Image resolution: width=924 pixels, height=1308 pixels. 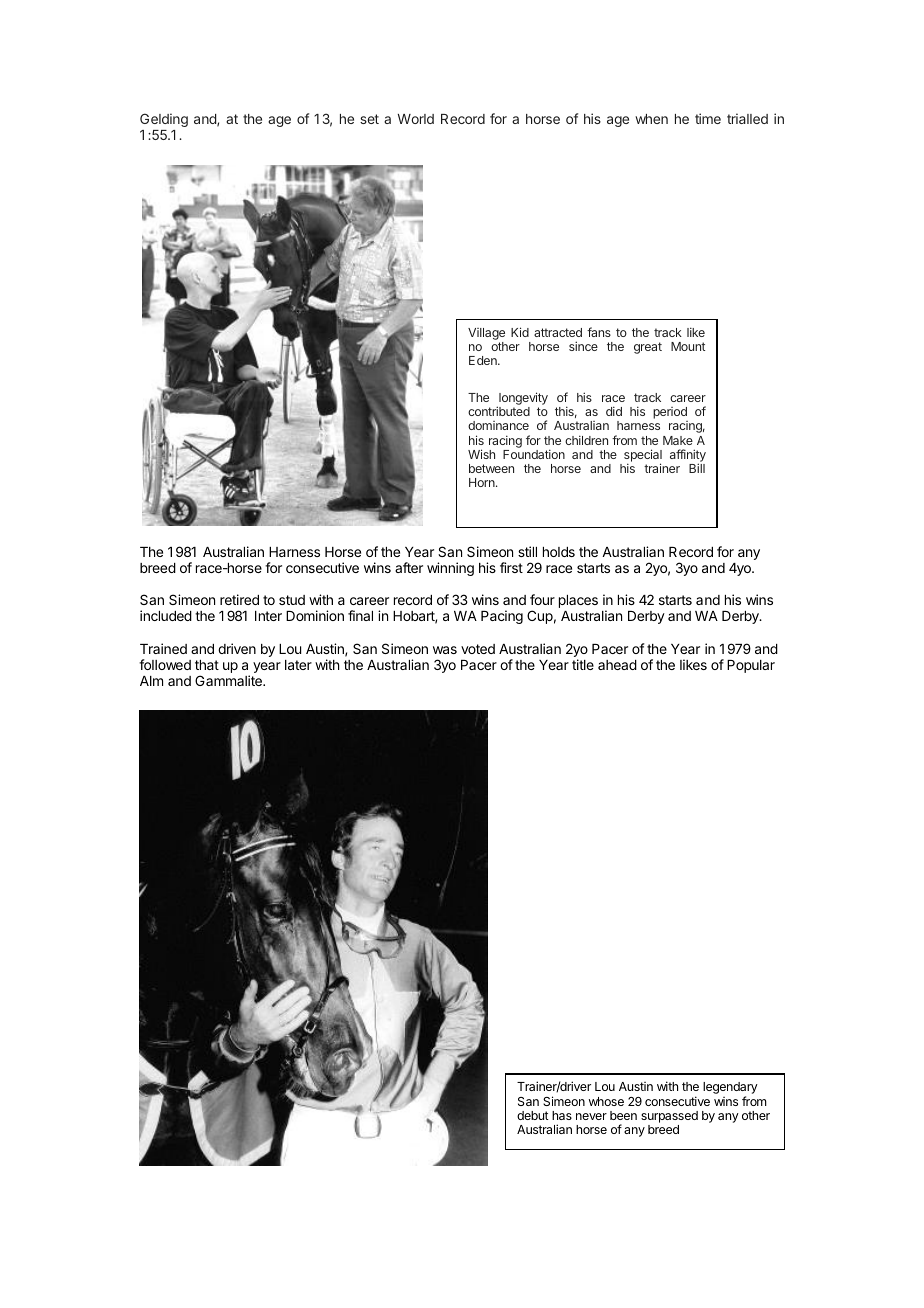 What do you see at coordinates (416, 119) in the page?
I see `World` at bounding box center [416, 119].
